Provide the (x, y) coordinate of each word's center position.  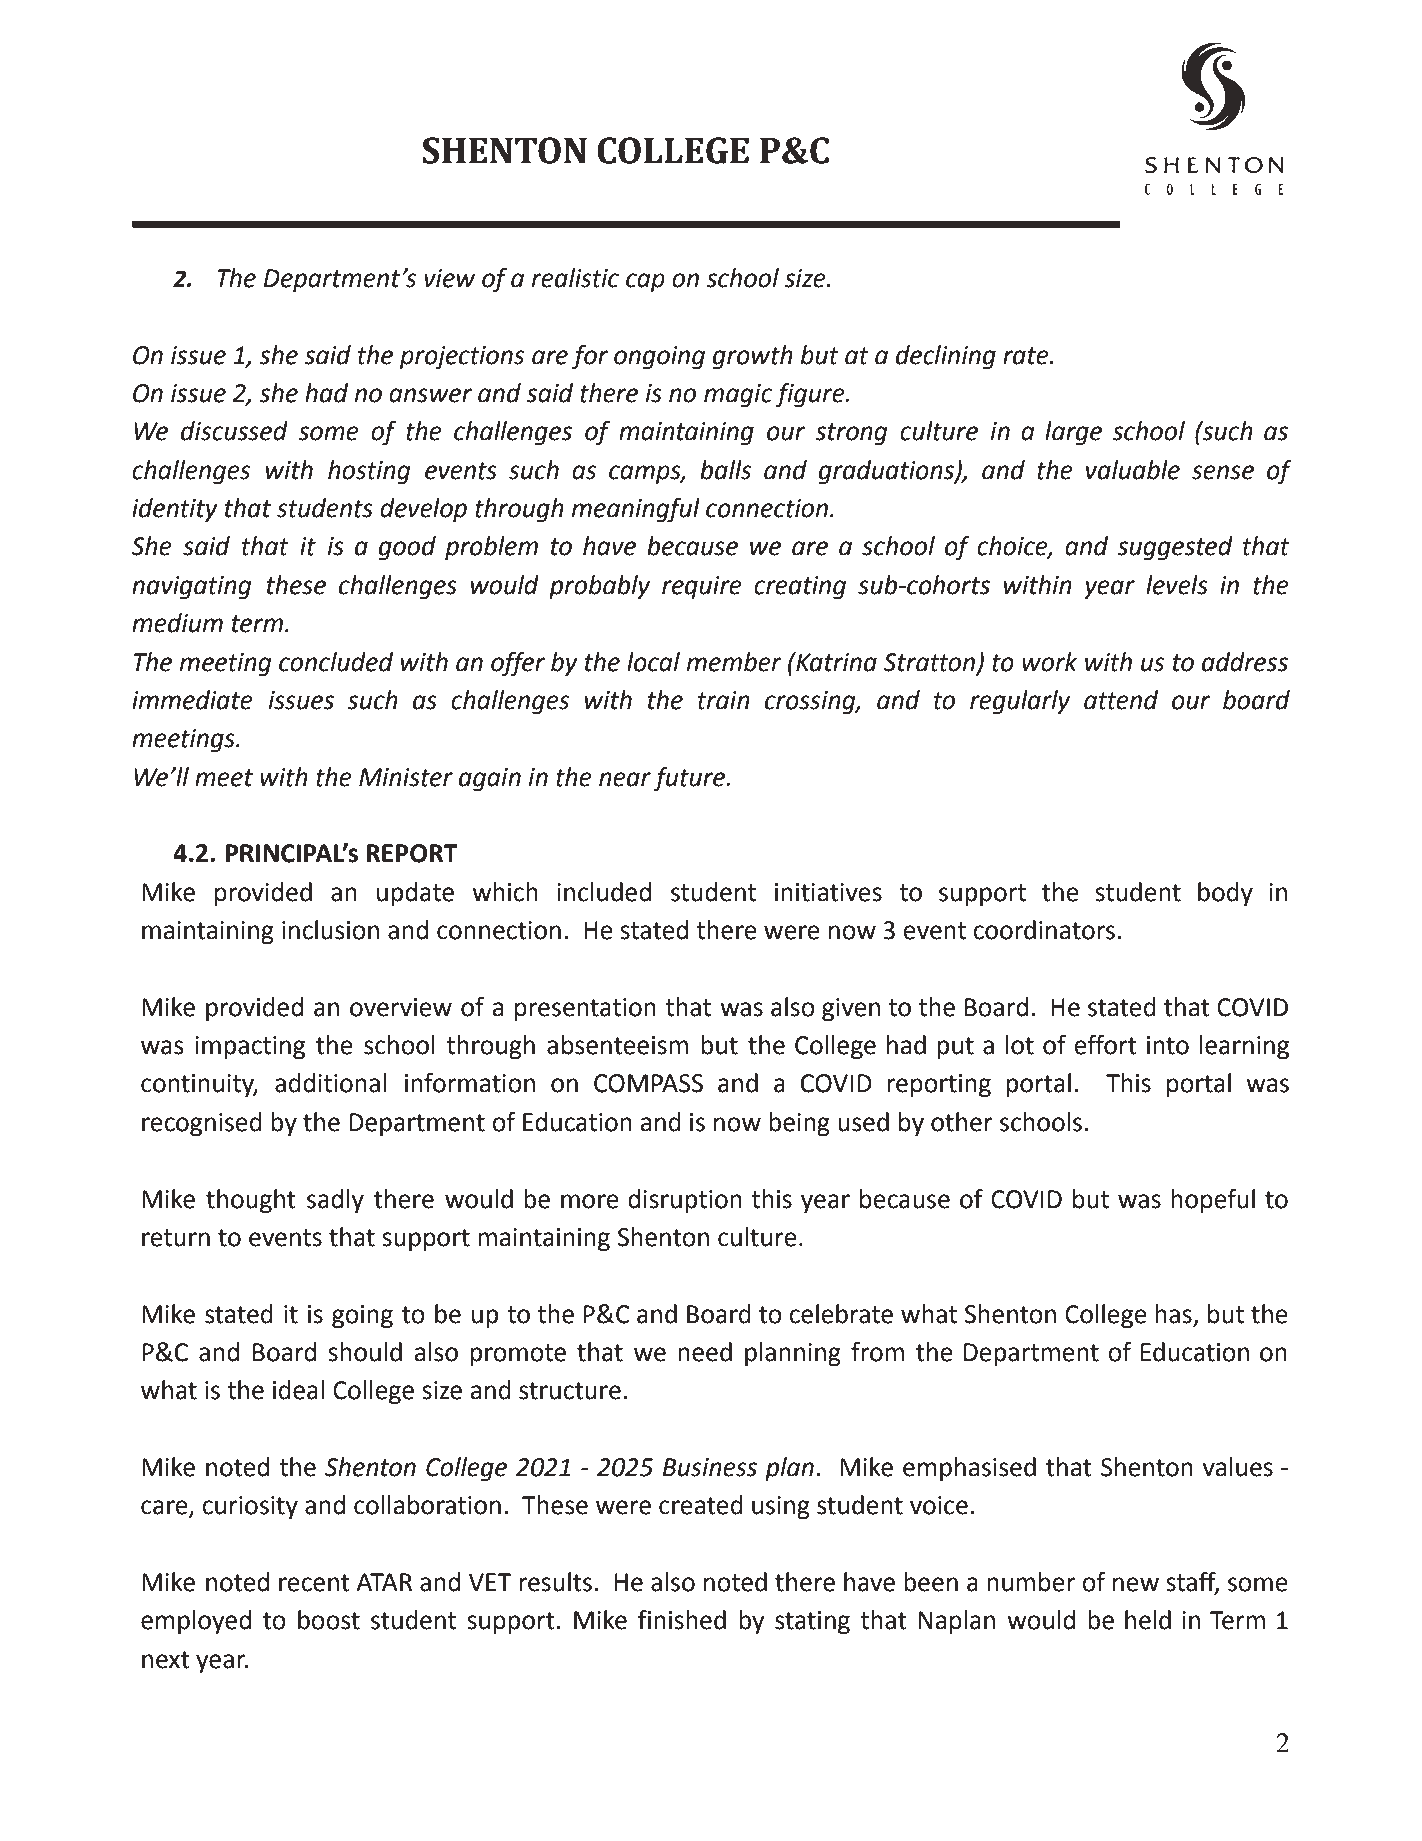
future (690, 779)
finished (682, 1620)
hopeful (1213, 1201)
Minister (406, 777)
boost (329, 1620)
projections (462, 358)
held (1148, 1620)
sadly (335, 1201)
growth (753, 357)
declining (946, 357)
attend (1121, 700)
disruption (685, 1201)
